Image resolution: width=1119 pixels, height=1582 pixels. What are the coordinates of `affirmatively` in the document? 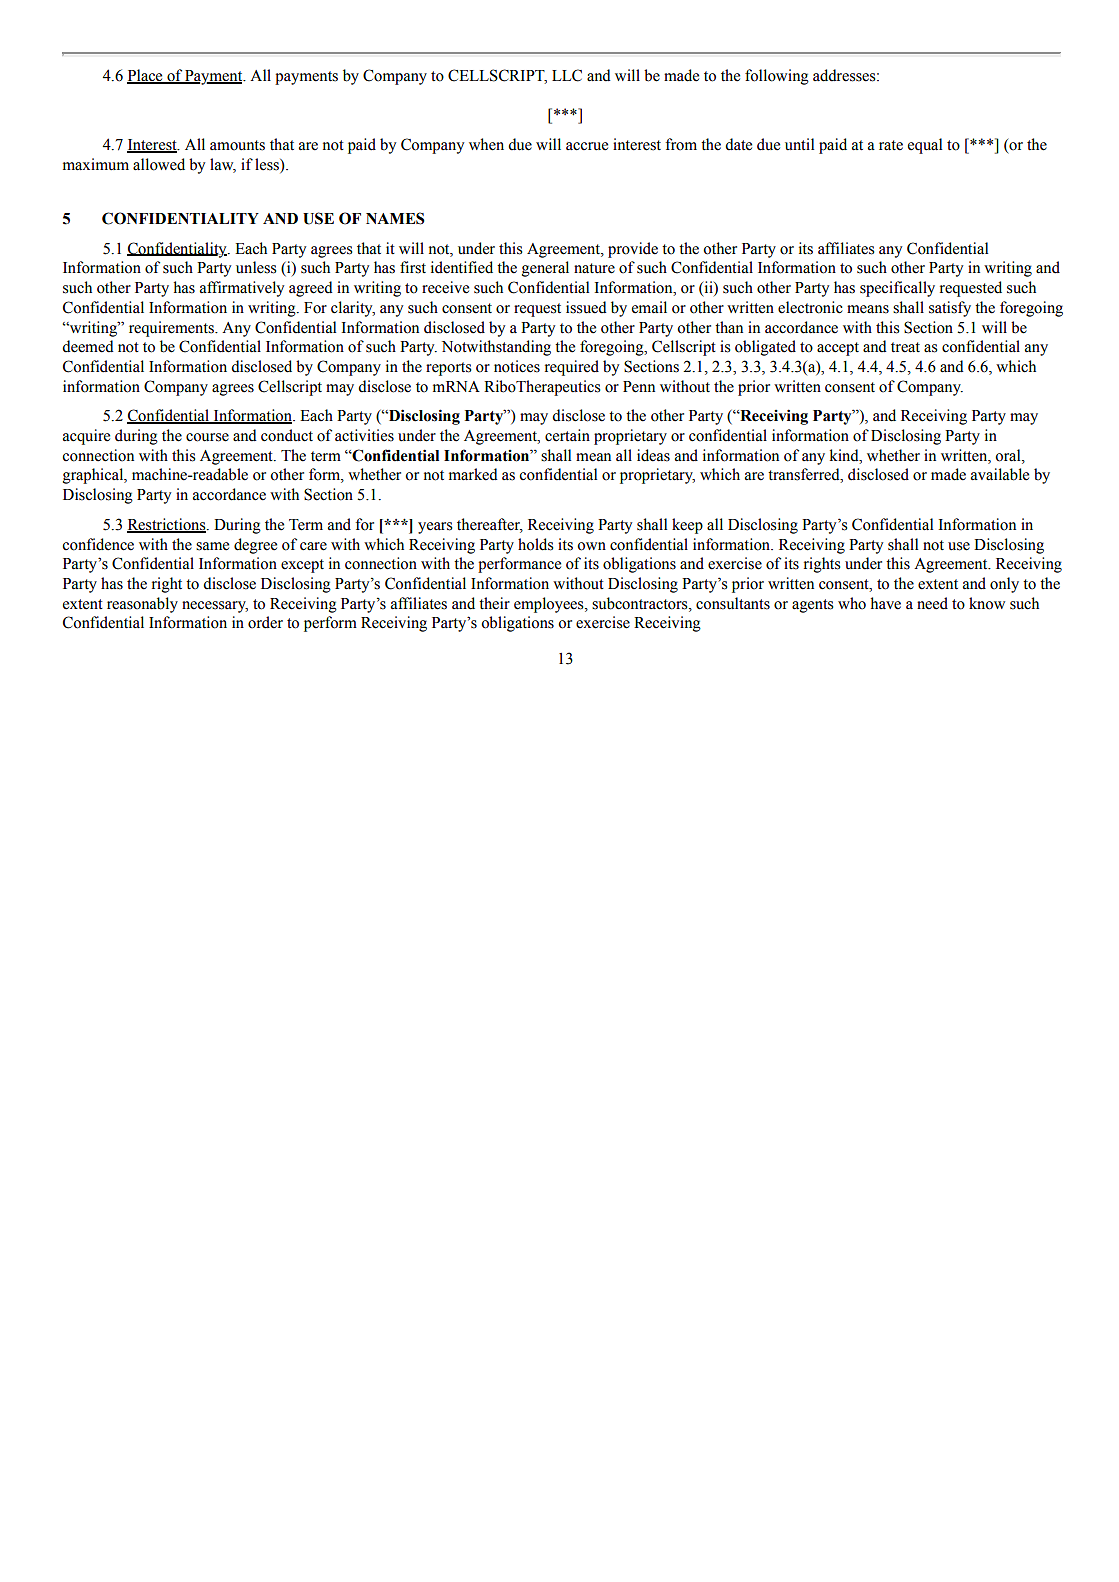 It's located at (242, 289).
